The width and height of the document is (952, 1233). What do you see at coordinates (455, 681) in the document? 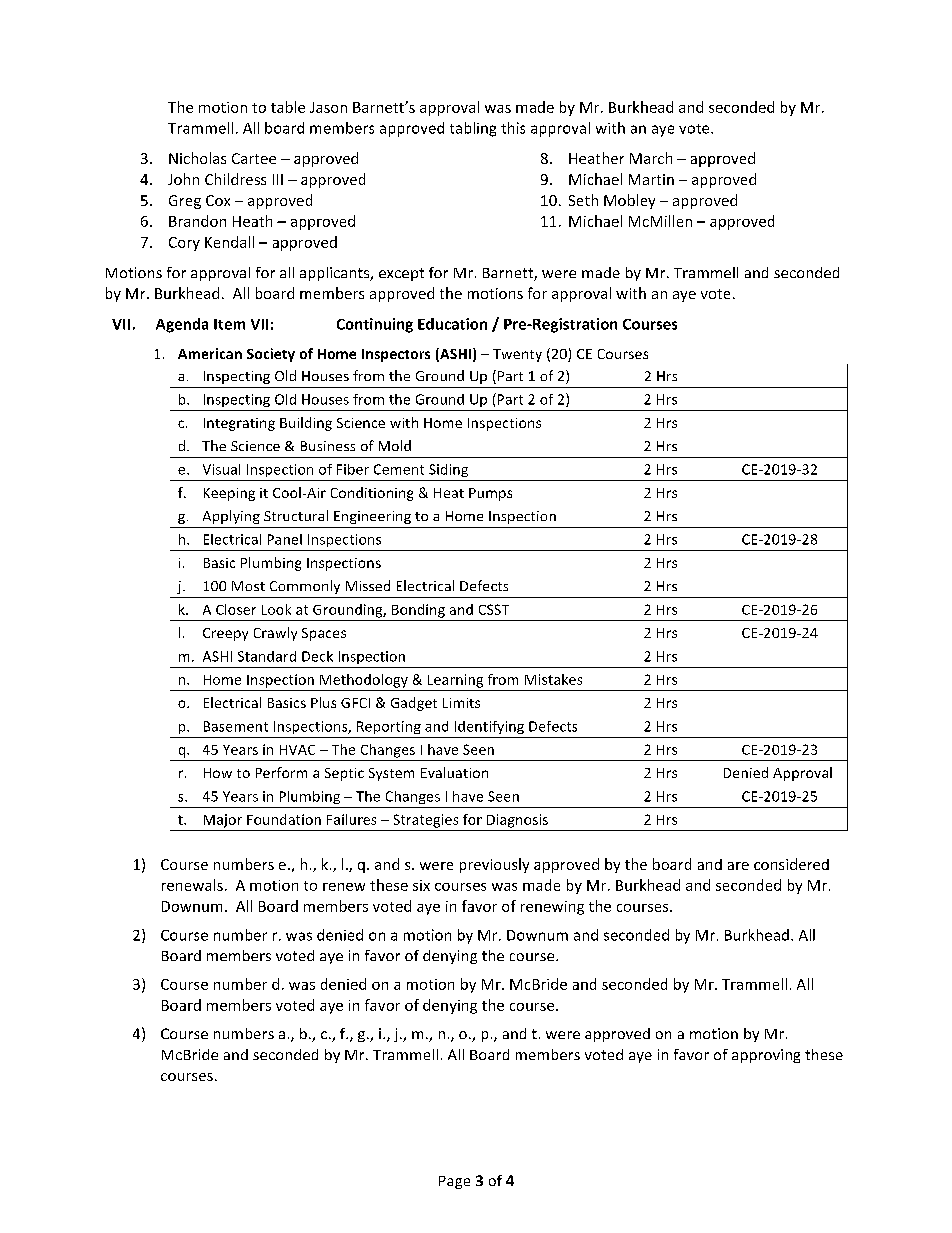
I see `Learning` at bounding box center [455, 681].
